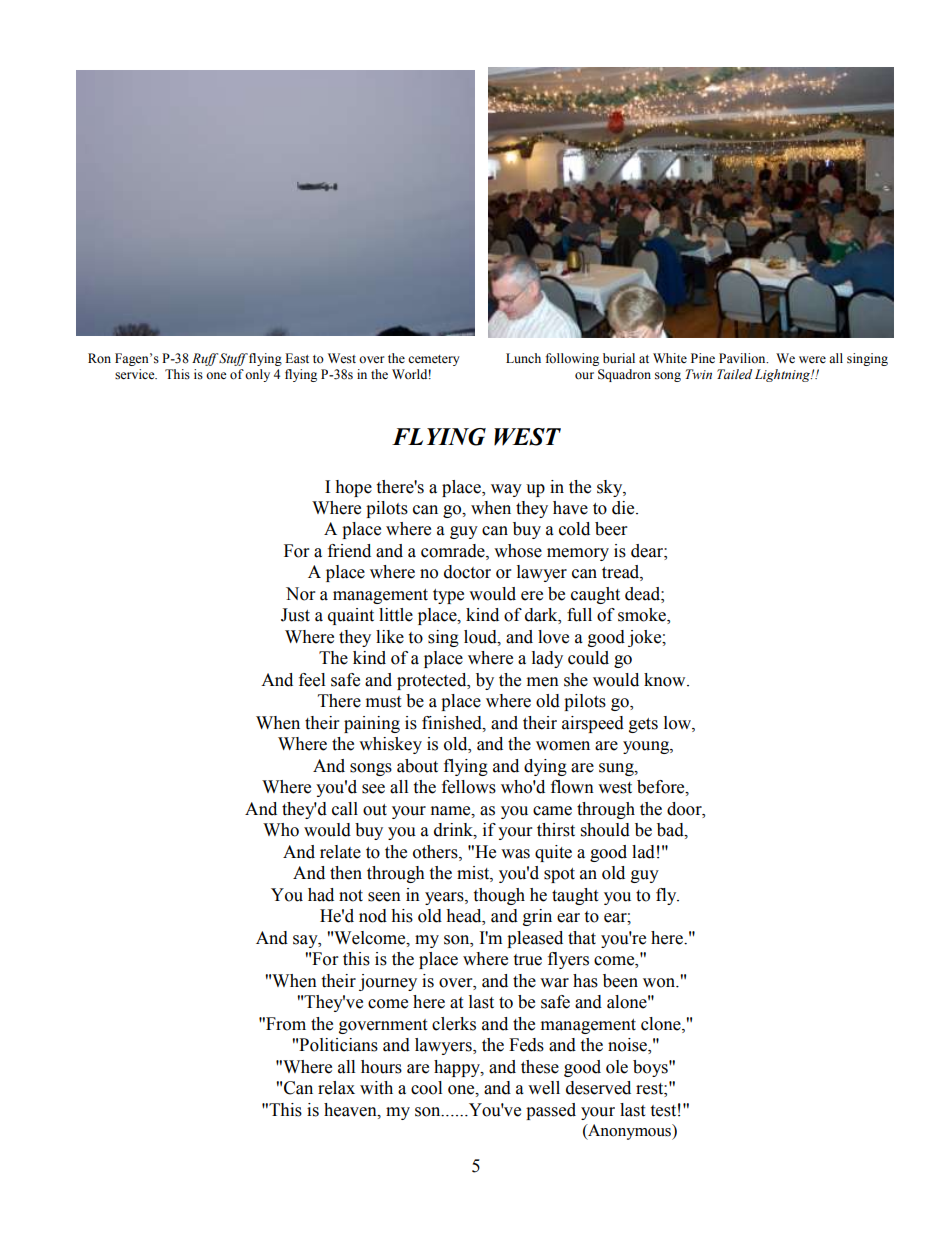  Describe the element at coordinates (734, 374) in the screenshot. I see `Tailed` at that location.
